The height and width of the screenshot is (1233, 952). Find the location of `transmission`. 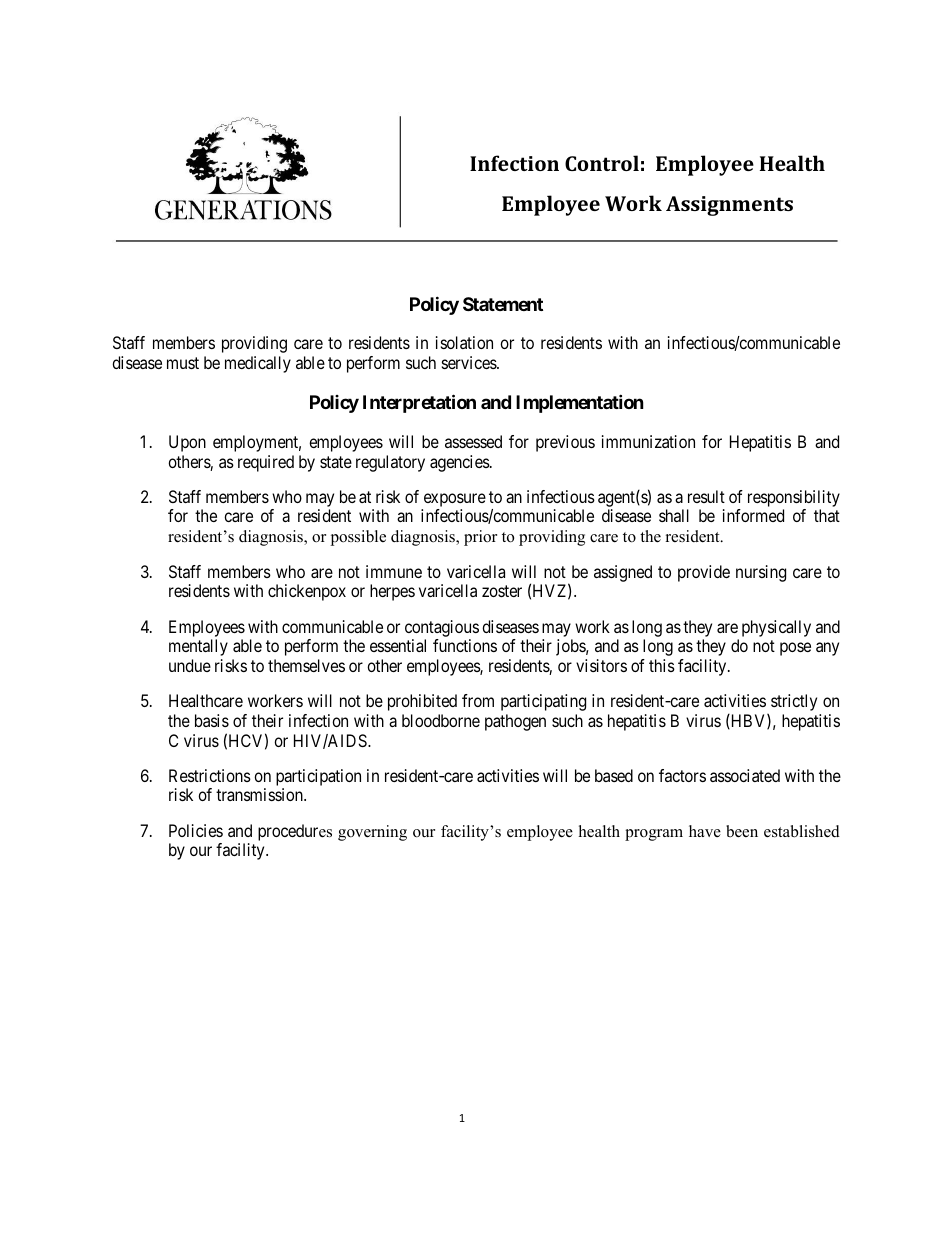

transmission is located at coordinates (260, 794).
